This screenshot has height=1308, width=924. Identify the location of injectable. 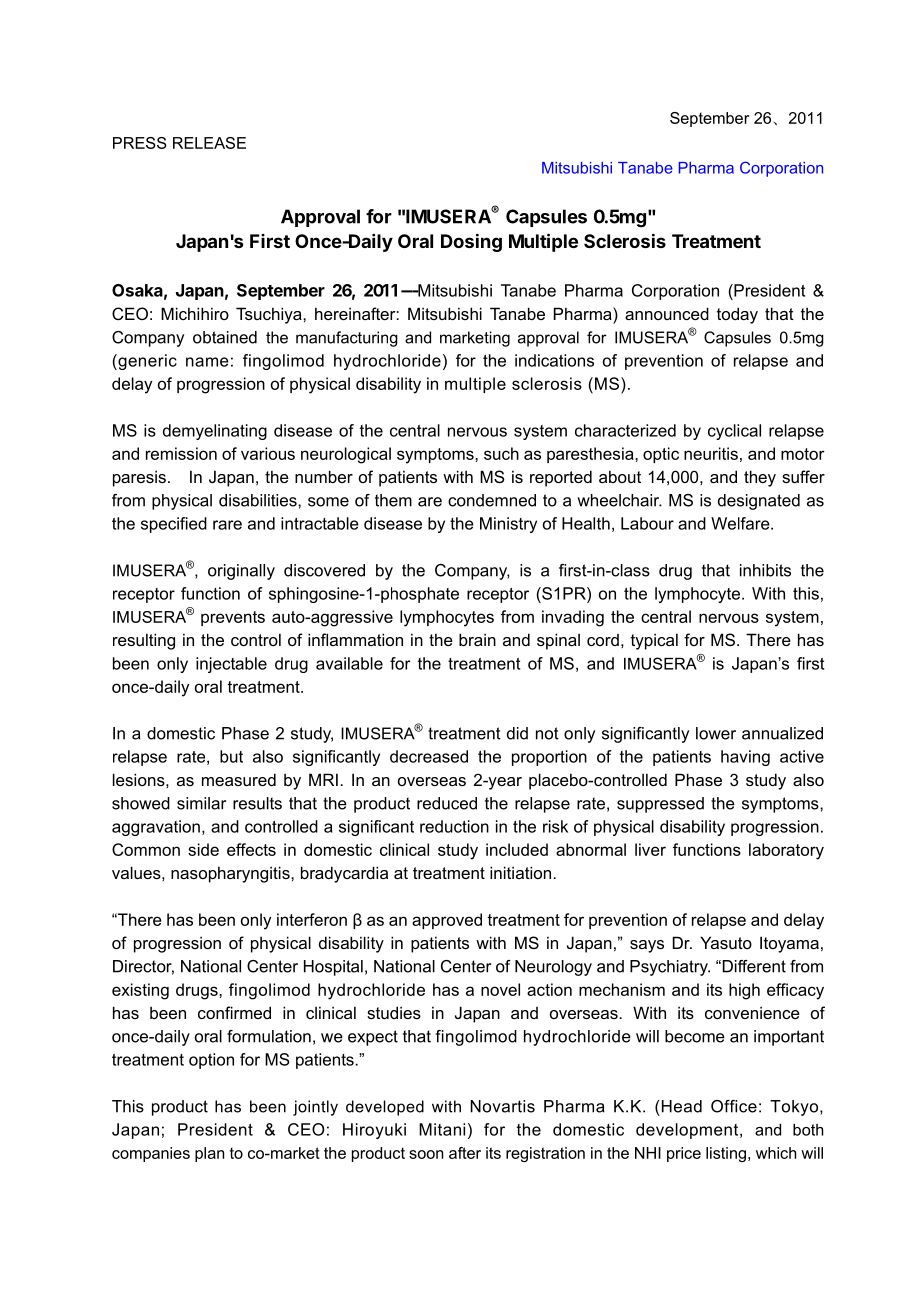
(231, 665).
